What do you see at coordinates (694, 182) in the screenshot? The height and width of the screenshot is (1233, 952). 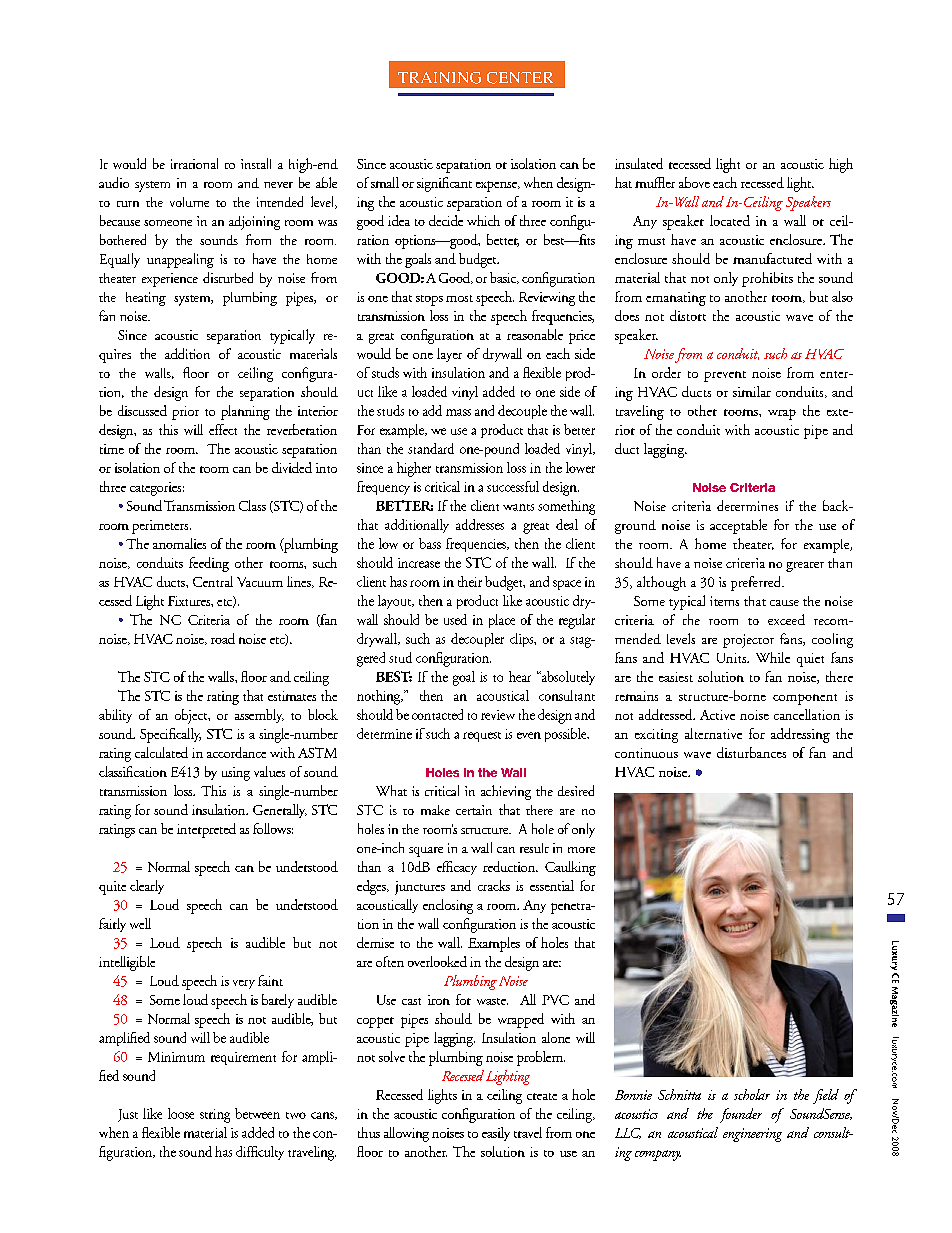 I see `above` at bounding box center [694, 182].
